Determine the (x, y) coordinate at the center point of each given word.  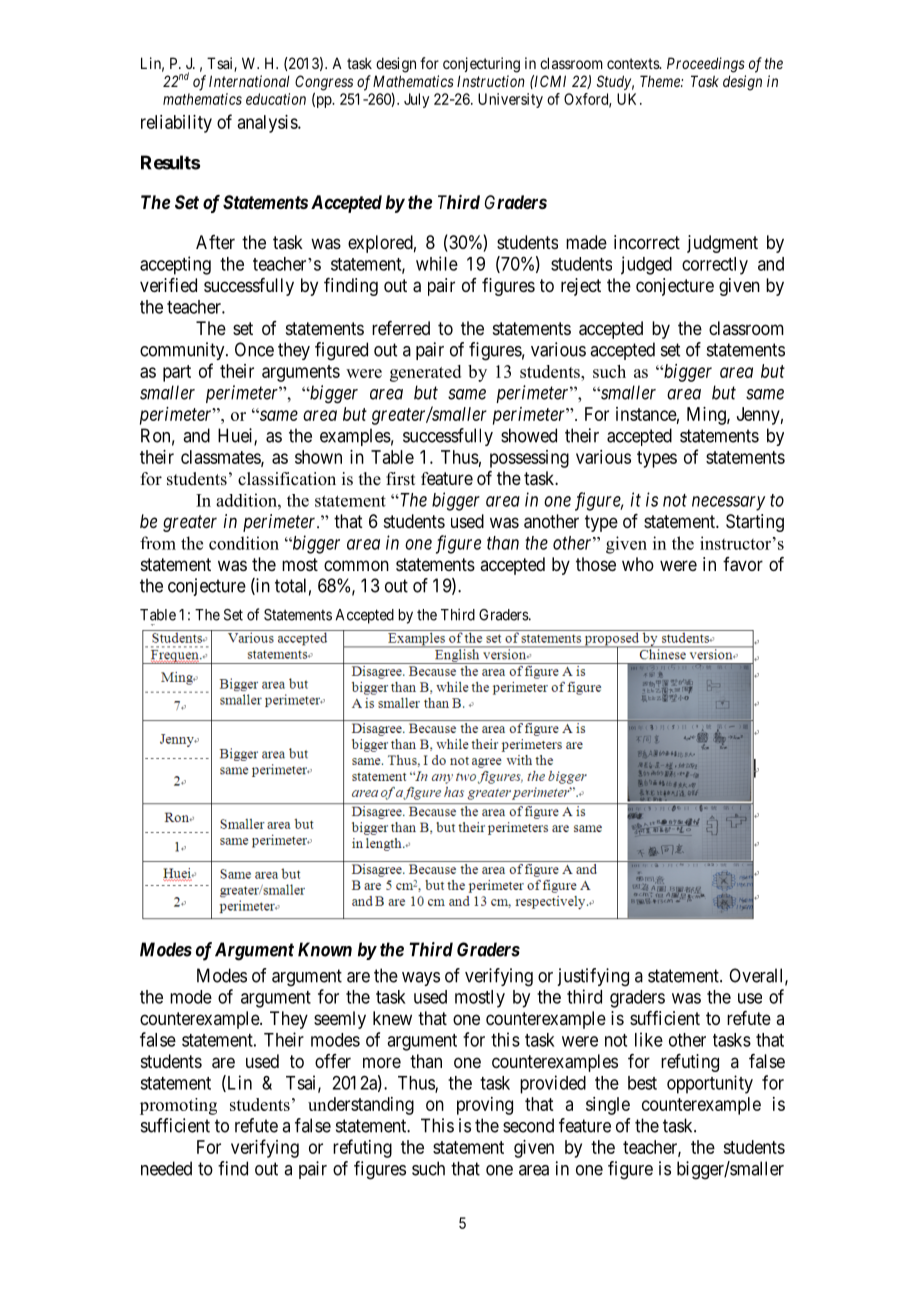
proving (485, 1106)
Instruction (491, 81)
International (249, 81)
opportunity (710, 1084)
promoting (178, 1106)
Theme (661, 81)
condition (244, 543)
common (356, 565)
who (638, 564)
